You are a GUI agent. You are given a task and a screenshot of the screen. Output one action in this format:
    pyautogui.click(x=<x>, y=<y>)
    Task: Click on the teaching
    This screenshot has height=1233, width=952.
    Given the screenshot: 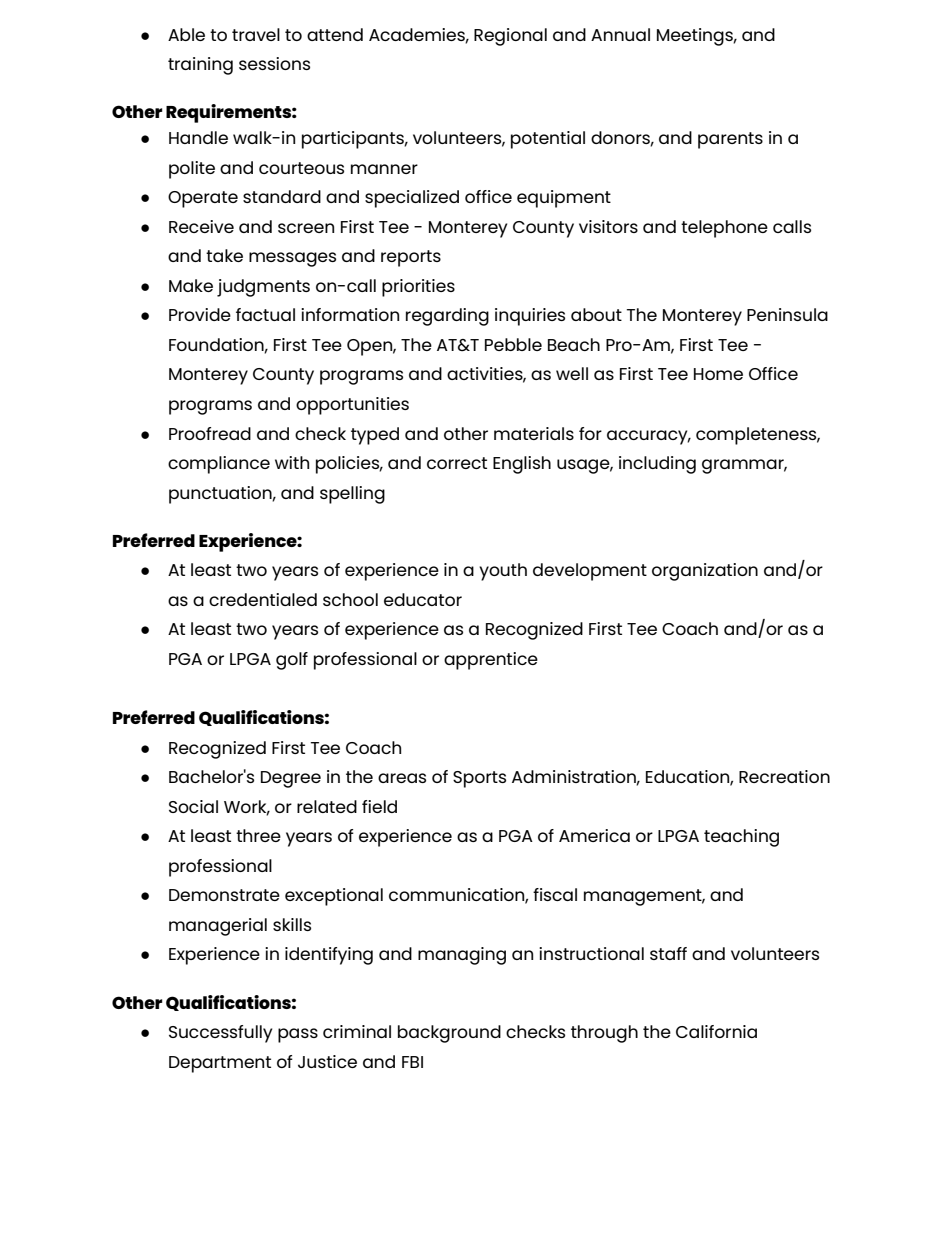 What is the action you would take?
    pyautogui.click(x=741, y=838)
